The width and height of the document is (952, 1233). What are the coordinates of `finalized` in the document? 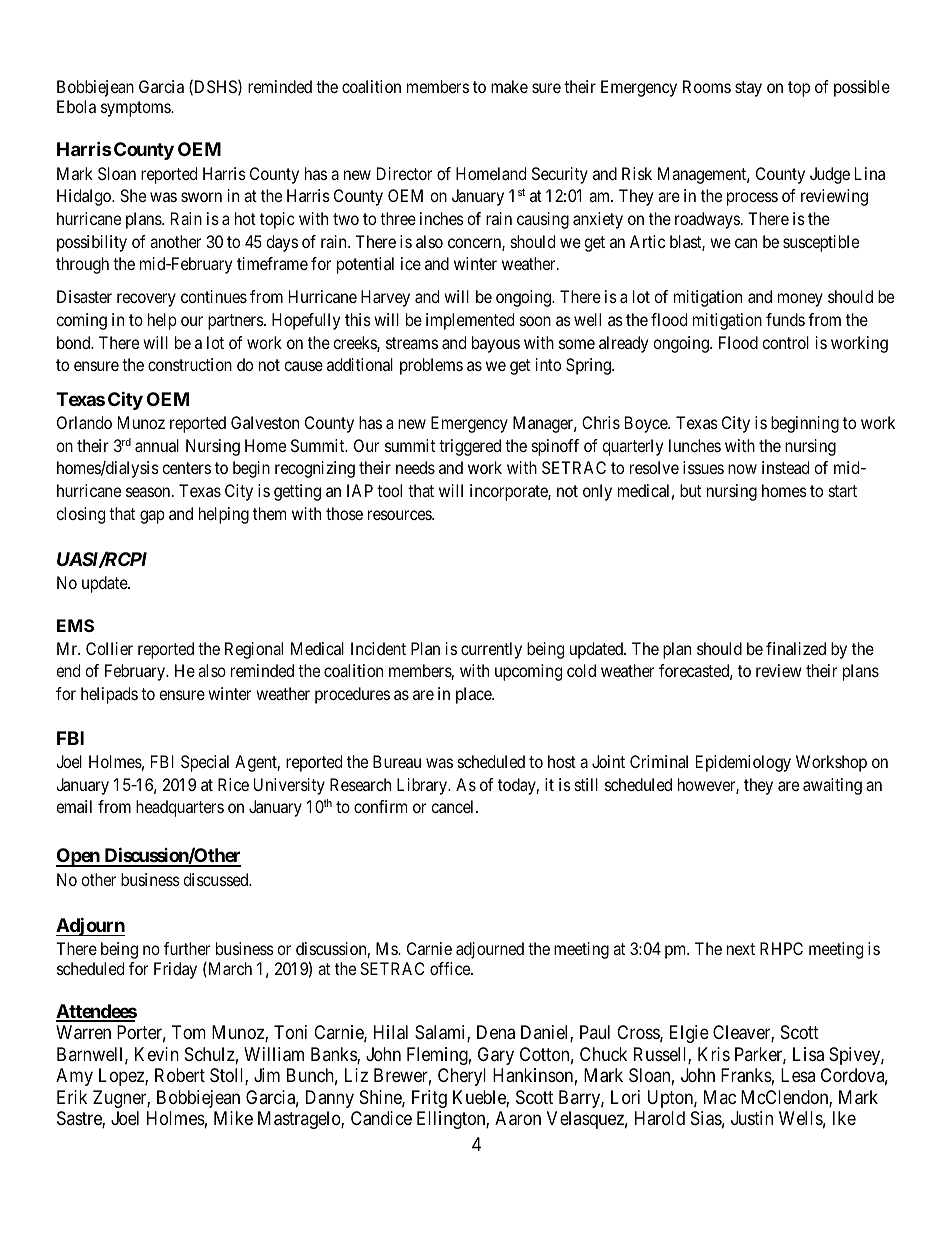 It's located at (796, 648).
